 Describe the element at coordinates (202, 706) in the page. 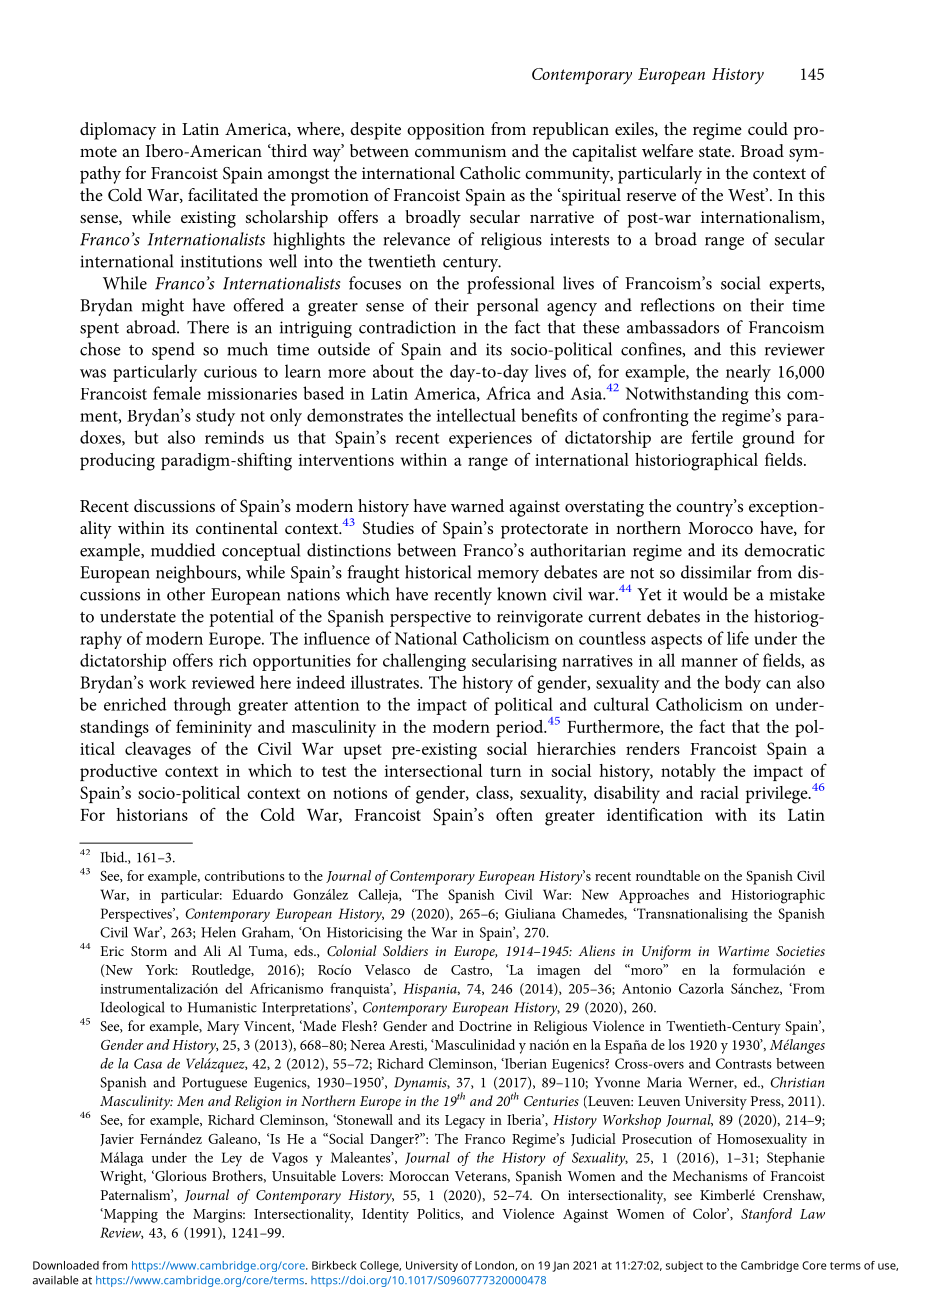

I see `through` at that location.
